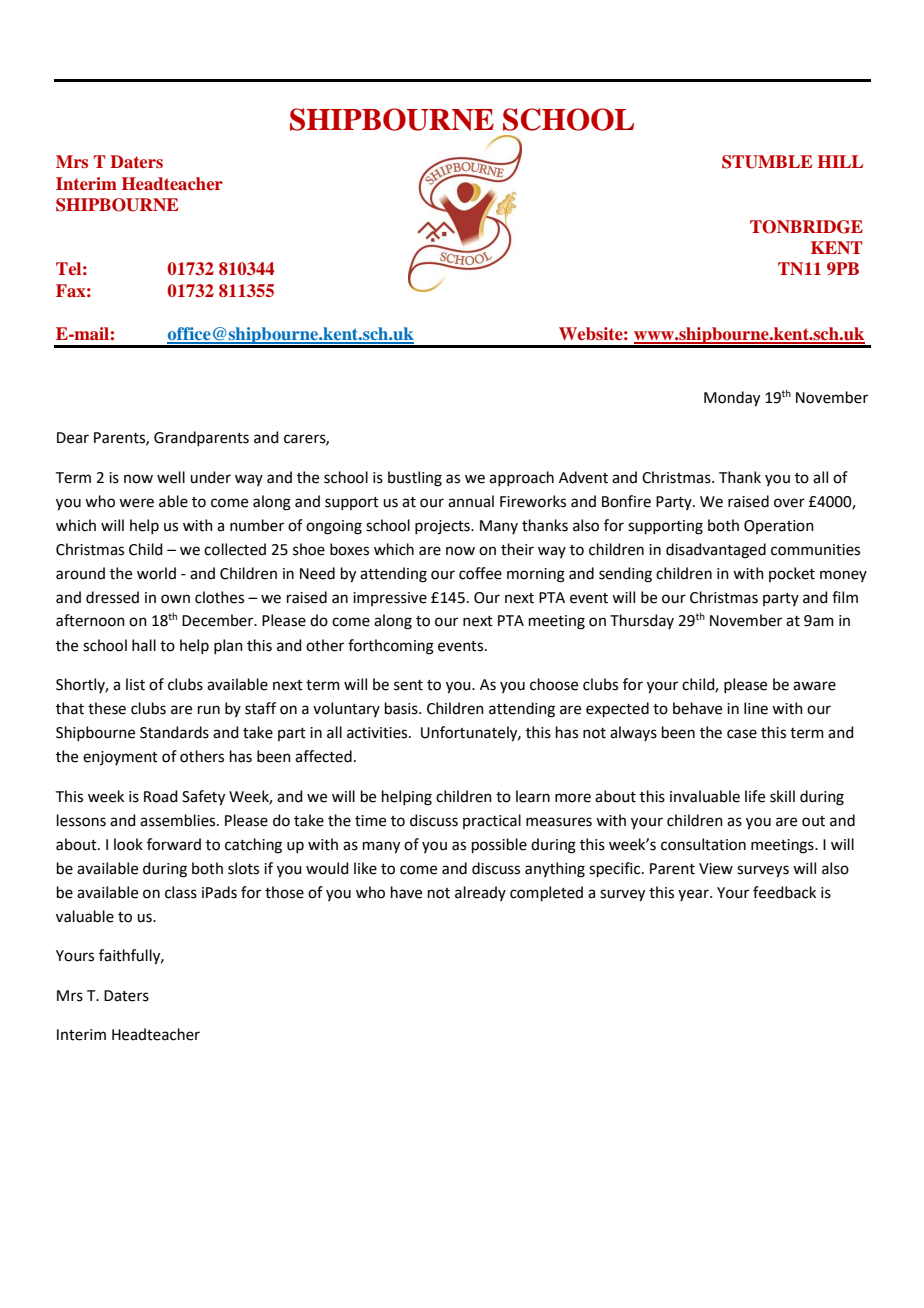 This image has width=924, height=1308. Describe the element at coordinates (136, 503) in the image. I see `were` at that location.
